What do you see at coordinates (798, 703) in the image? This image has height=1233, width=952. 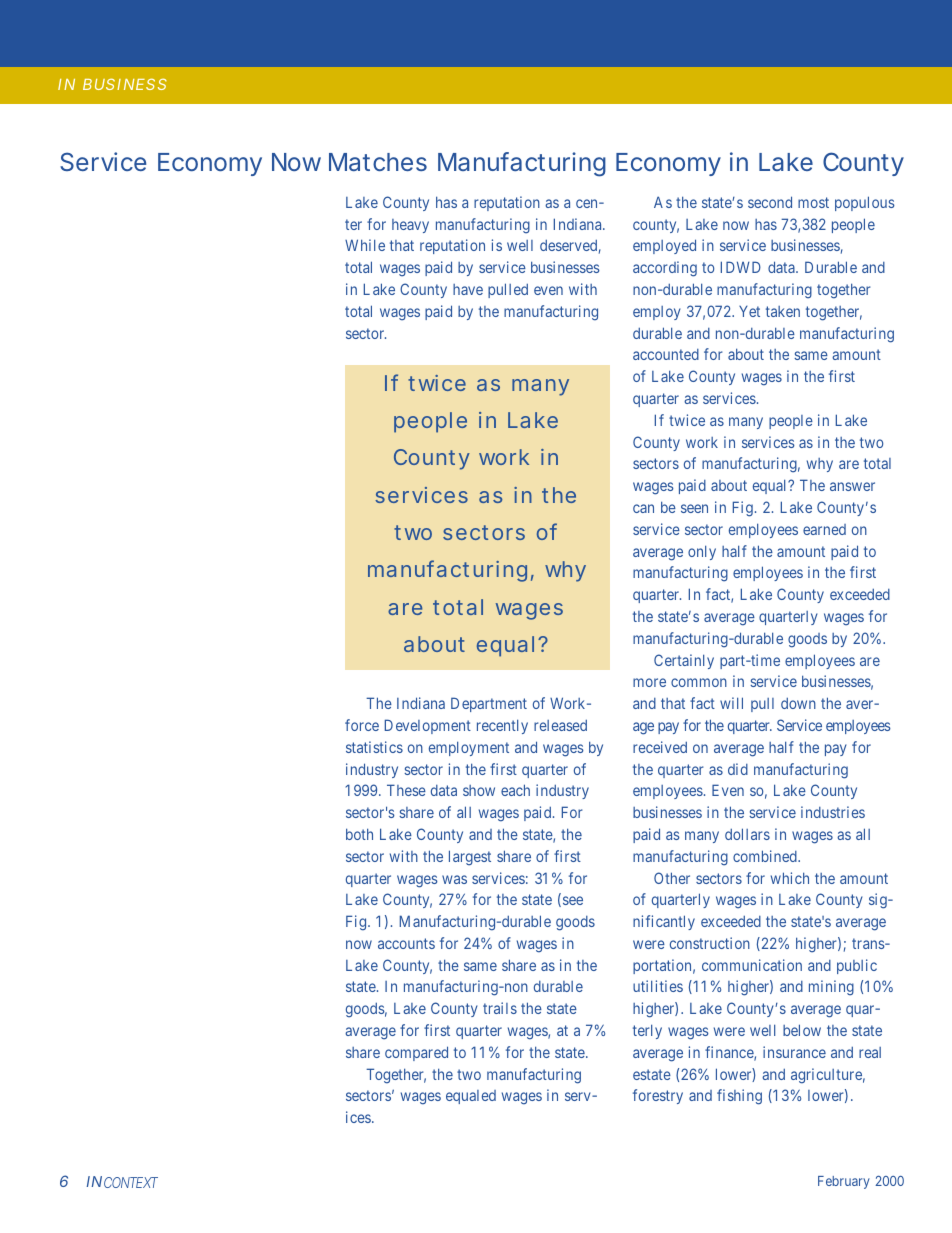 I see `down` at bounding box center [798, 703].
